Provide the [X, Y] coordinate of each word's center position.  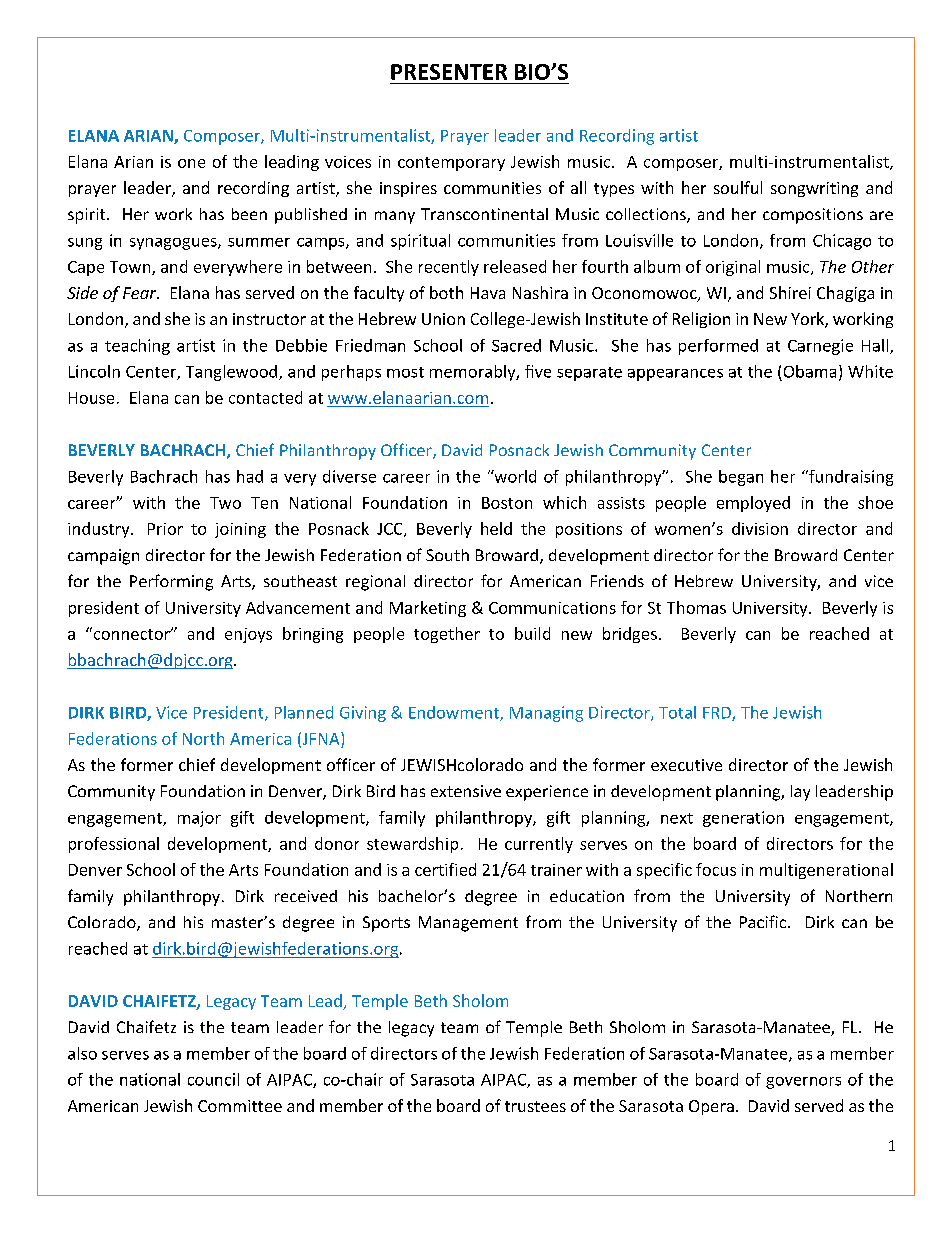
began [741, 478]
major [199, 819]
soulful [738, 187]
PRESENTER [449, 72]
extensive [466, 791]
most [405, 372]
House [91, 398]
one [191, 163]
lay [800, 793]
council [213, 1079]
